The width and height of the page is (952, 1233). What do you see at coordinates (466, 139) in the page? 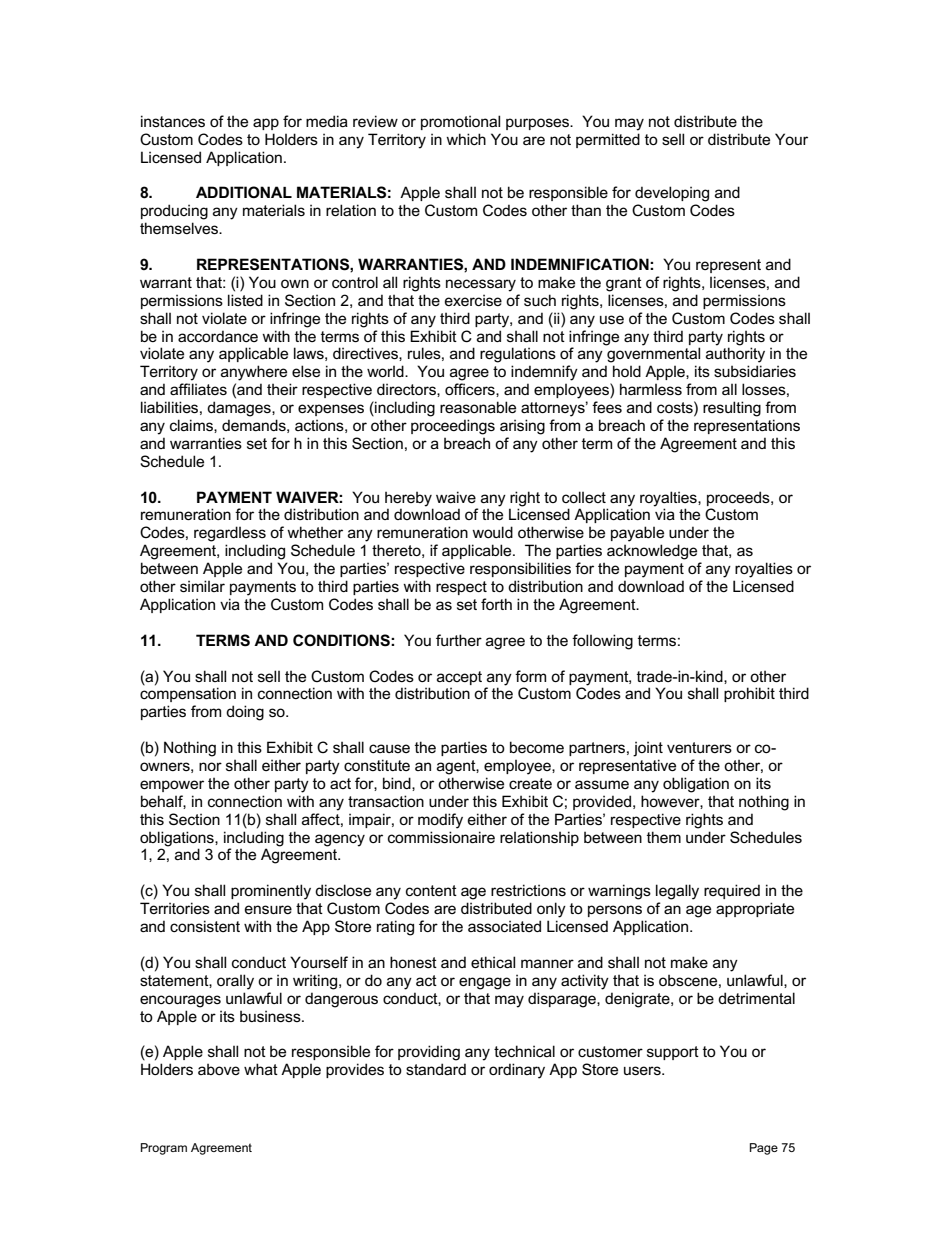
I see `which` at bounding box center [466, 139].
